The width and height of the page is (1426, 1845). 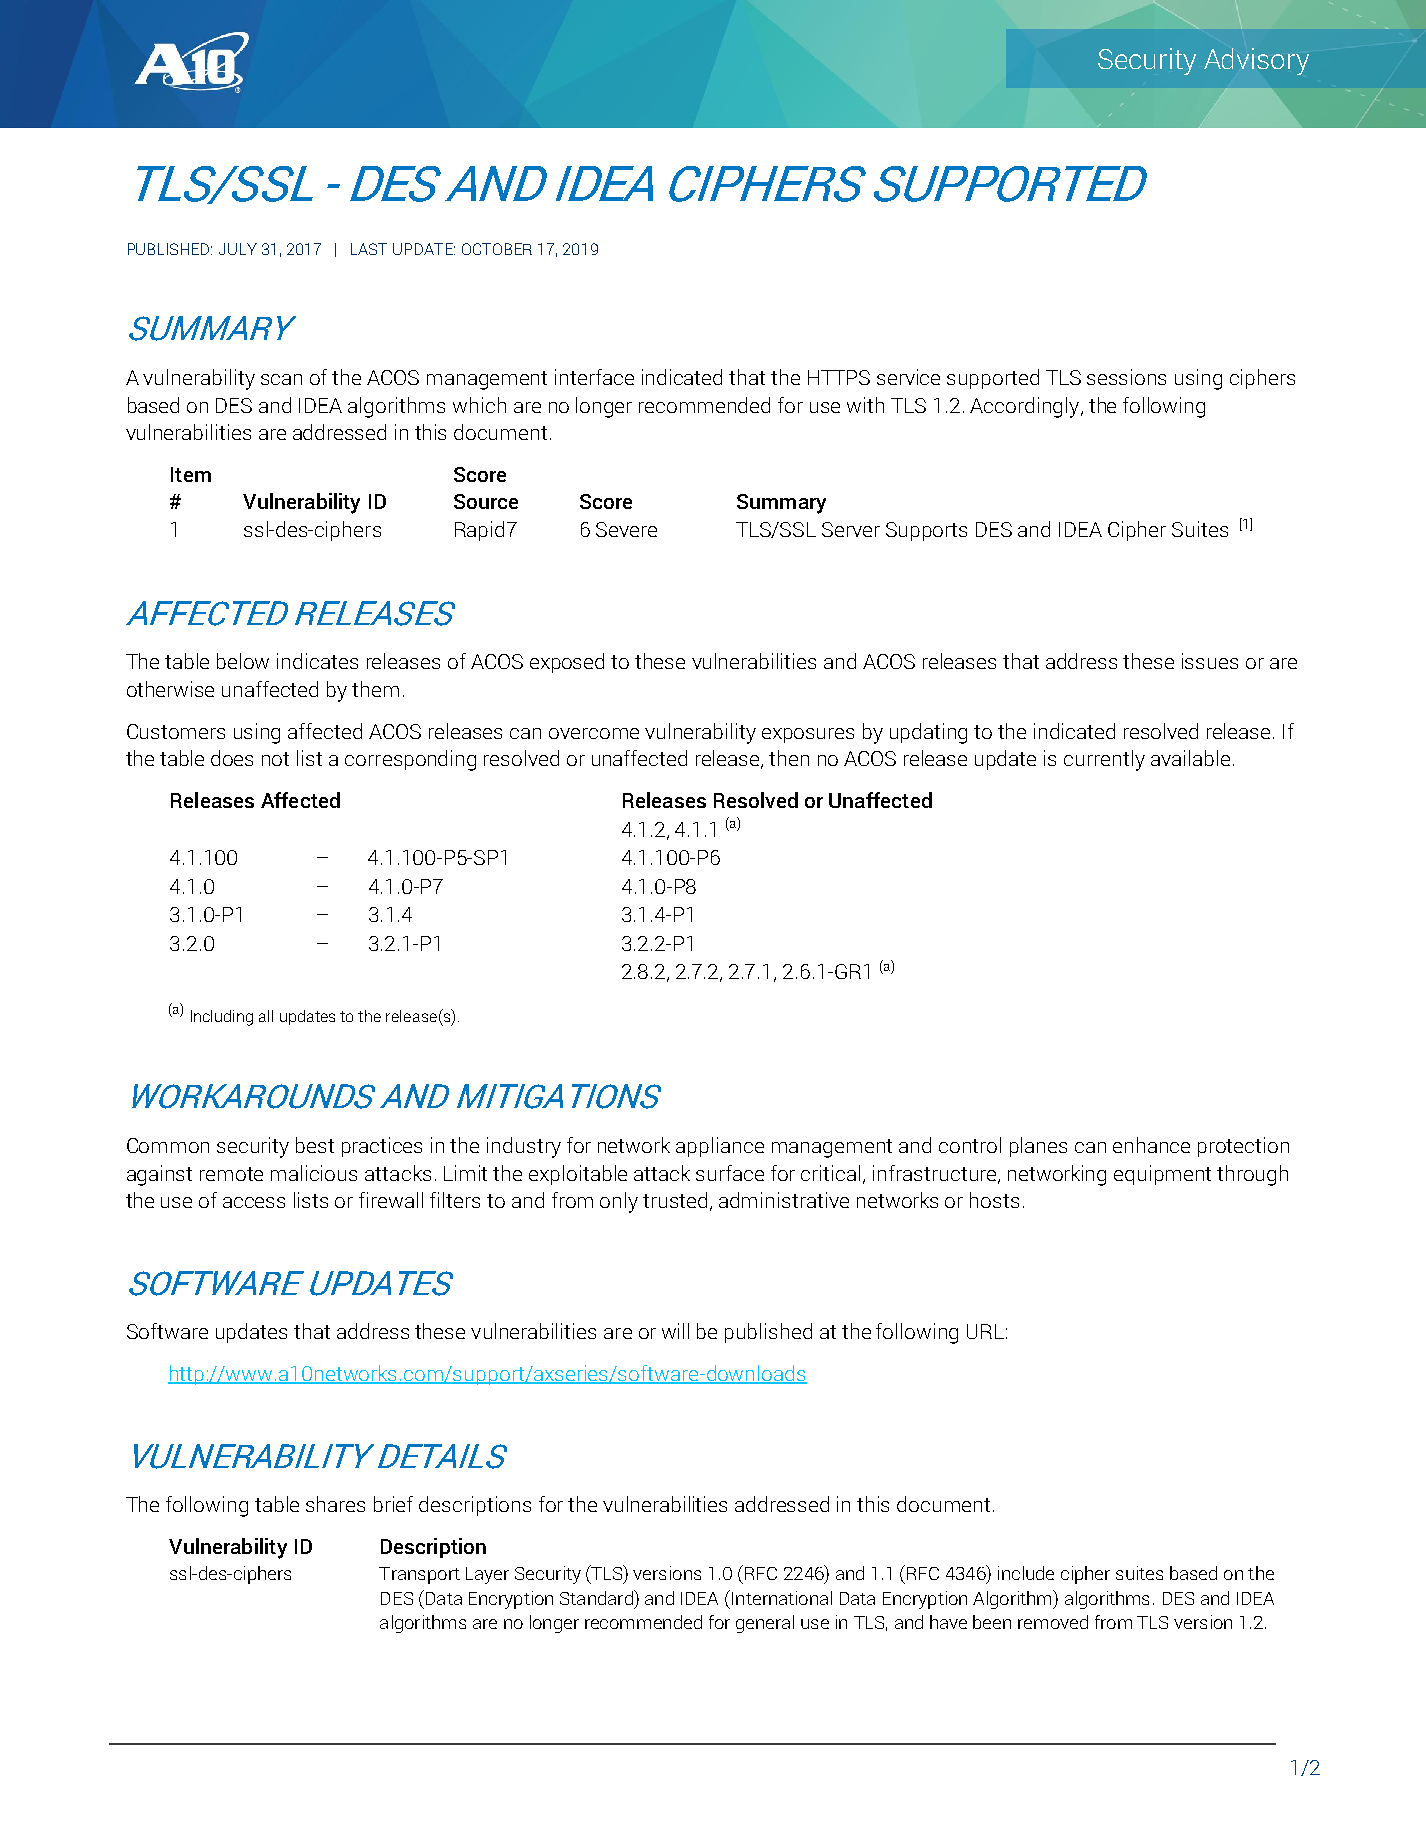 What do you see at coordinates (1053, 1622) in the page?
I see `removed` at bounding box center [1053, 1622].
